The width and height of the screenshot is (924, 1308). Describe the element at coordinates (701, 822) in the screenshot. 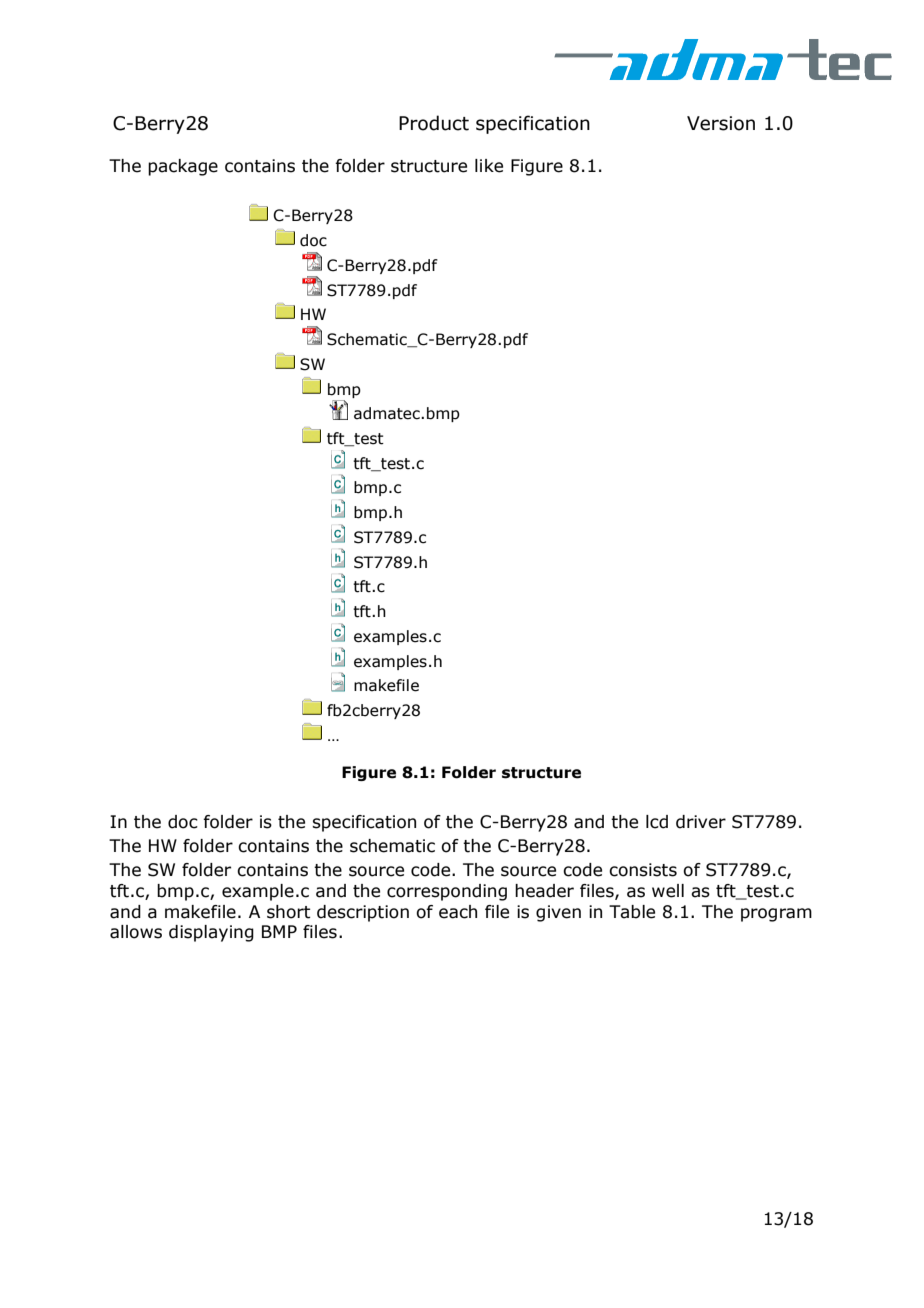

I see `driver` at that location.
